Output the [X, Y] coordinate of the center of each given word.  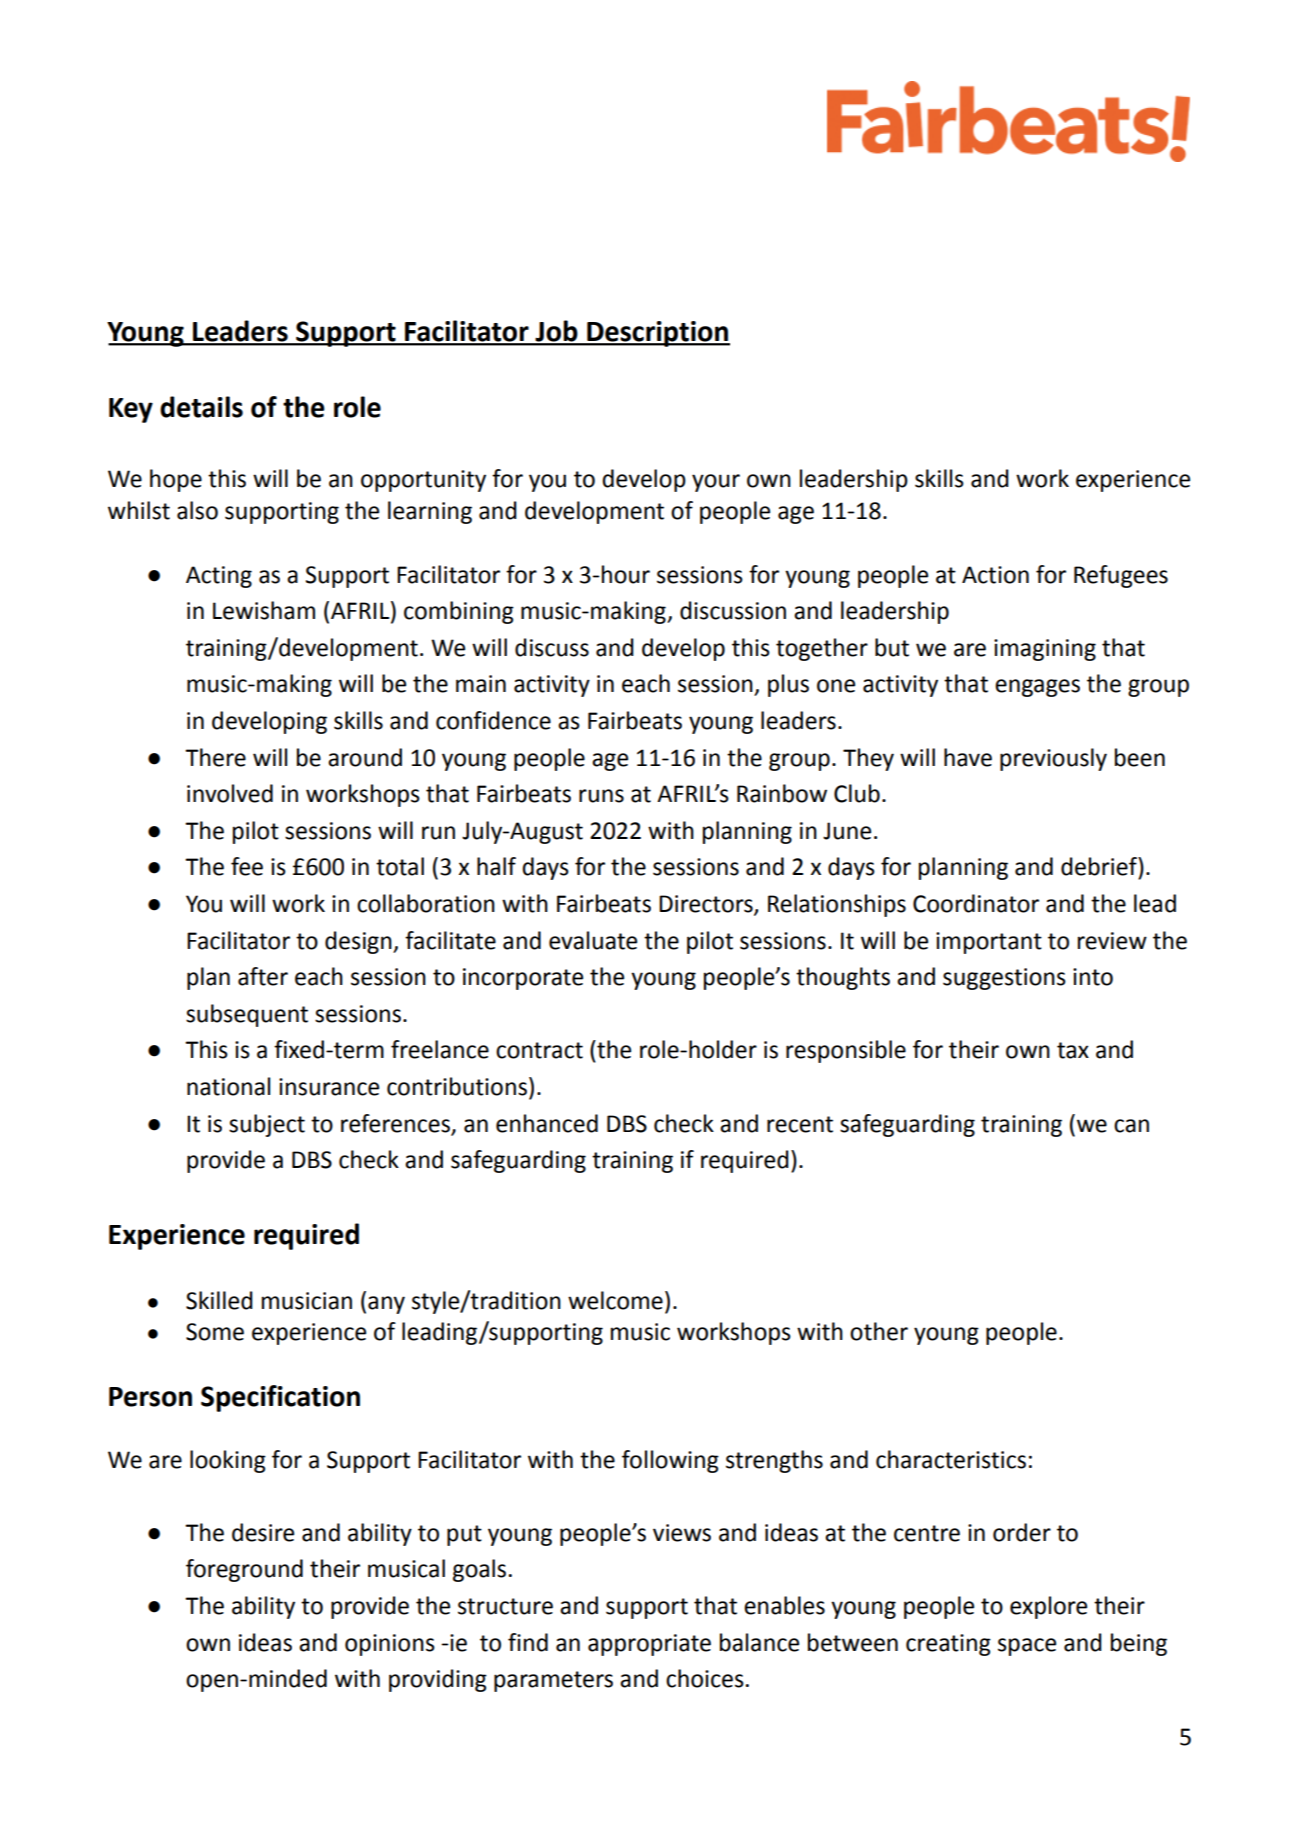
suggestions [1004, 979]
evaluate [593, 940]
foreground [244, 1570]
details [201, 407]
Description [657, 334]
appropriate [649, 1645]
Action [995, 575]
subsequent [247, 1015]
